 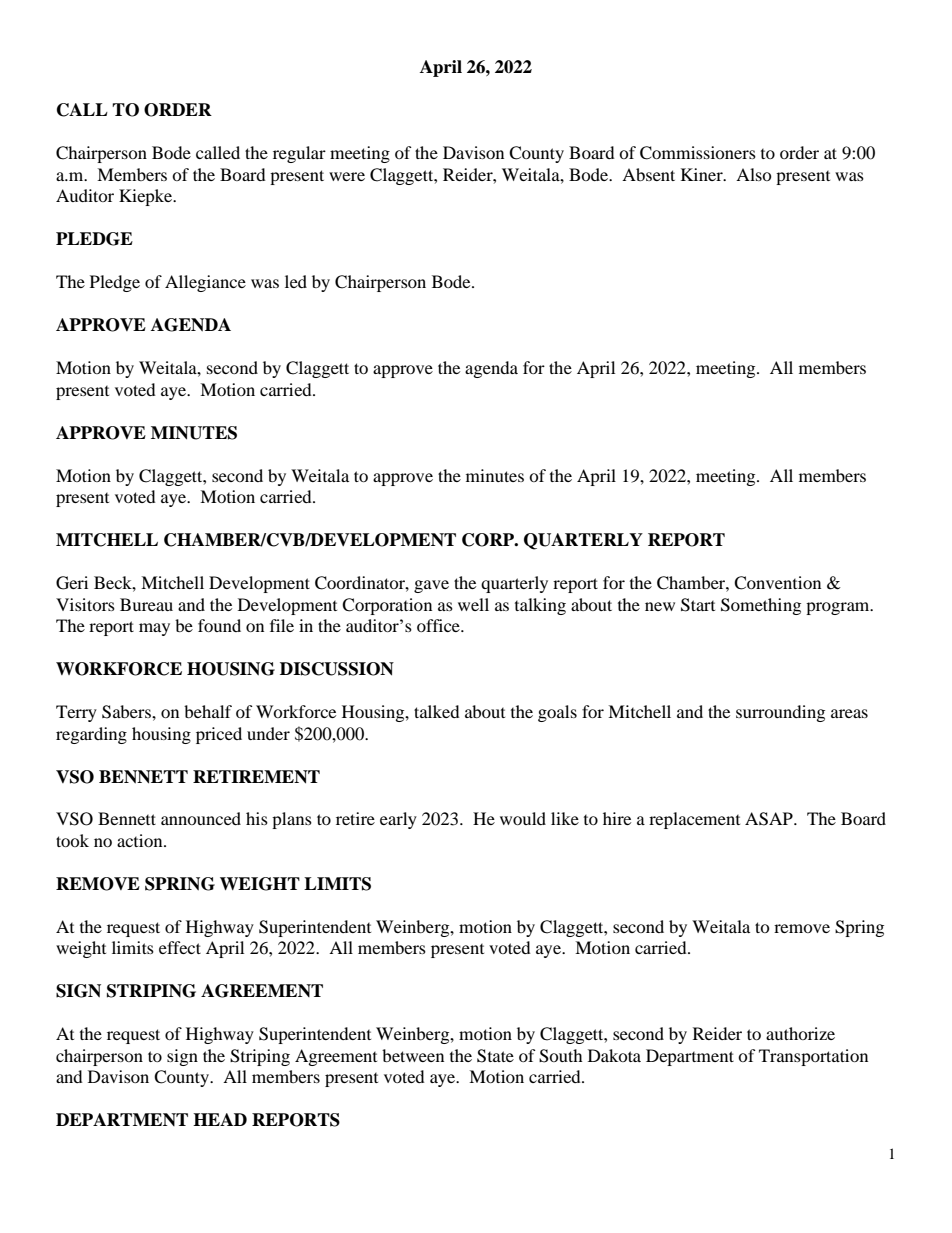 What do you see at coordinates (770, 819) in the image?
I see `ASAP` at bounding box center [770, 819].
